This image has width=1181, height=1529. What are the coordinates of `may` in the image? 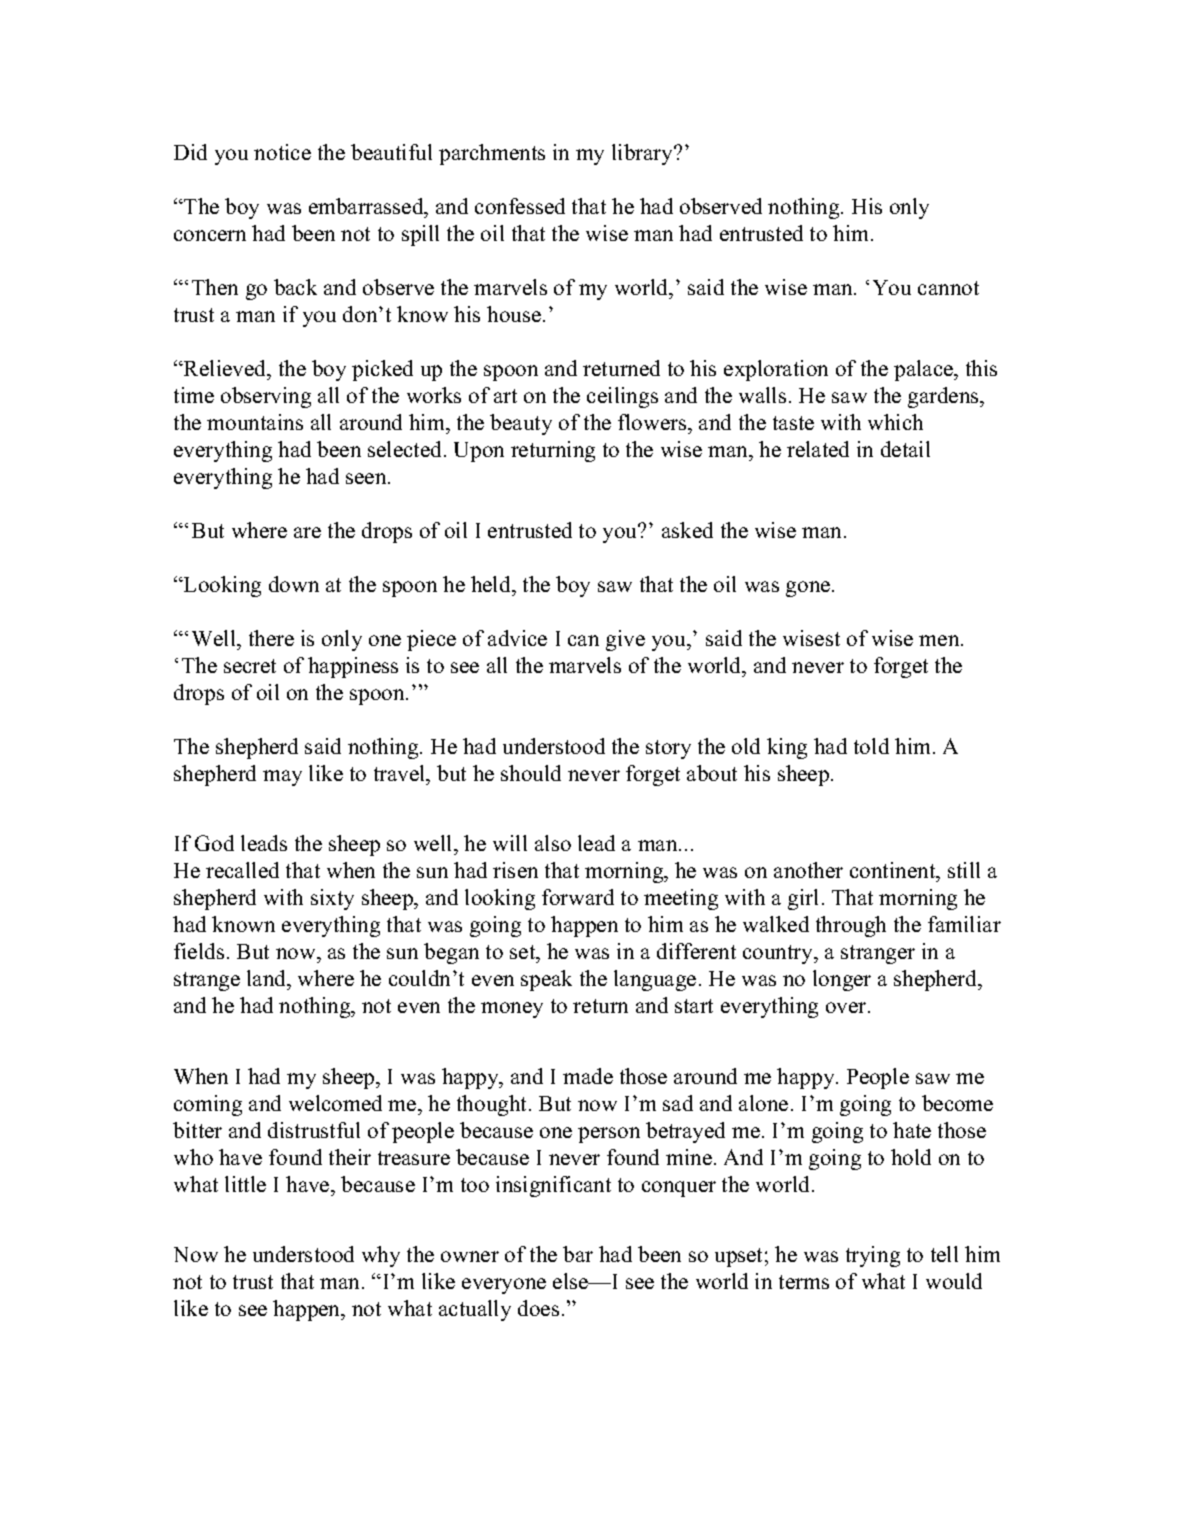 It's located at (282, 778).
